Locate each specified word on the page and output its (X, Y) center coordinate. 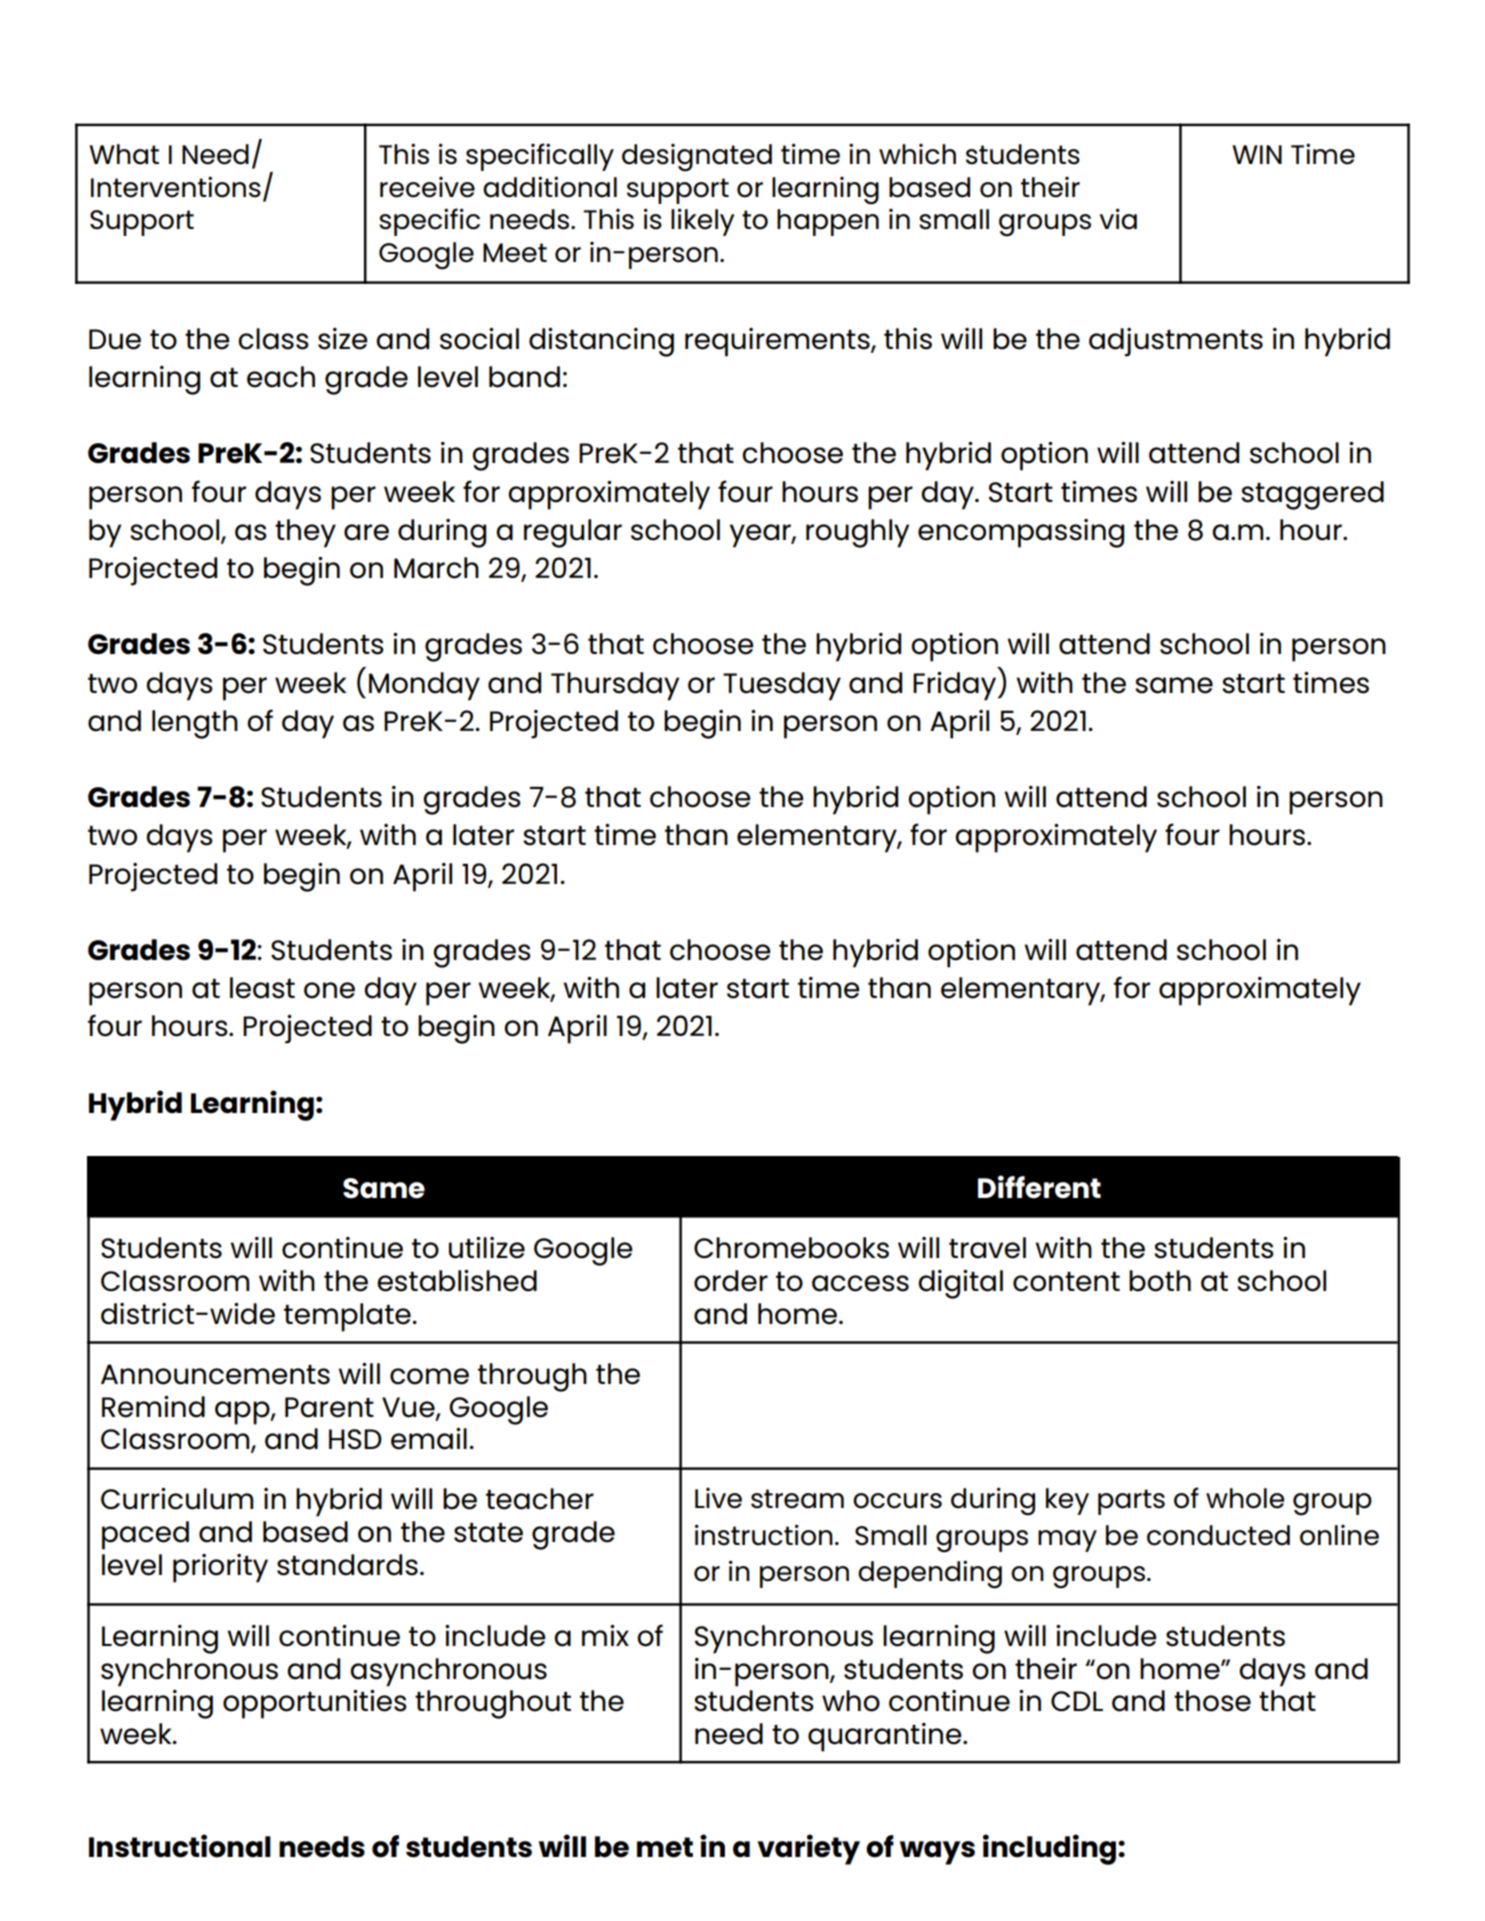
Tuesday (782, 686)
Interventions (176, 187)
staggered (1312, 495)
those (1212, 1701)
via (1118, 219)
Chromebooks (791, 1248)
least (262, 988)
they (305, 533)
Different (1039, 1187)
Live (718, 1498)
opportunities (315, 1704)
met (665, 1847)
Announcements (215, 1374)
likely (702, 222)
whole (1245, 1498)
